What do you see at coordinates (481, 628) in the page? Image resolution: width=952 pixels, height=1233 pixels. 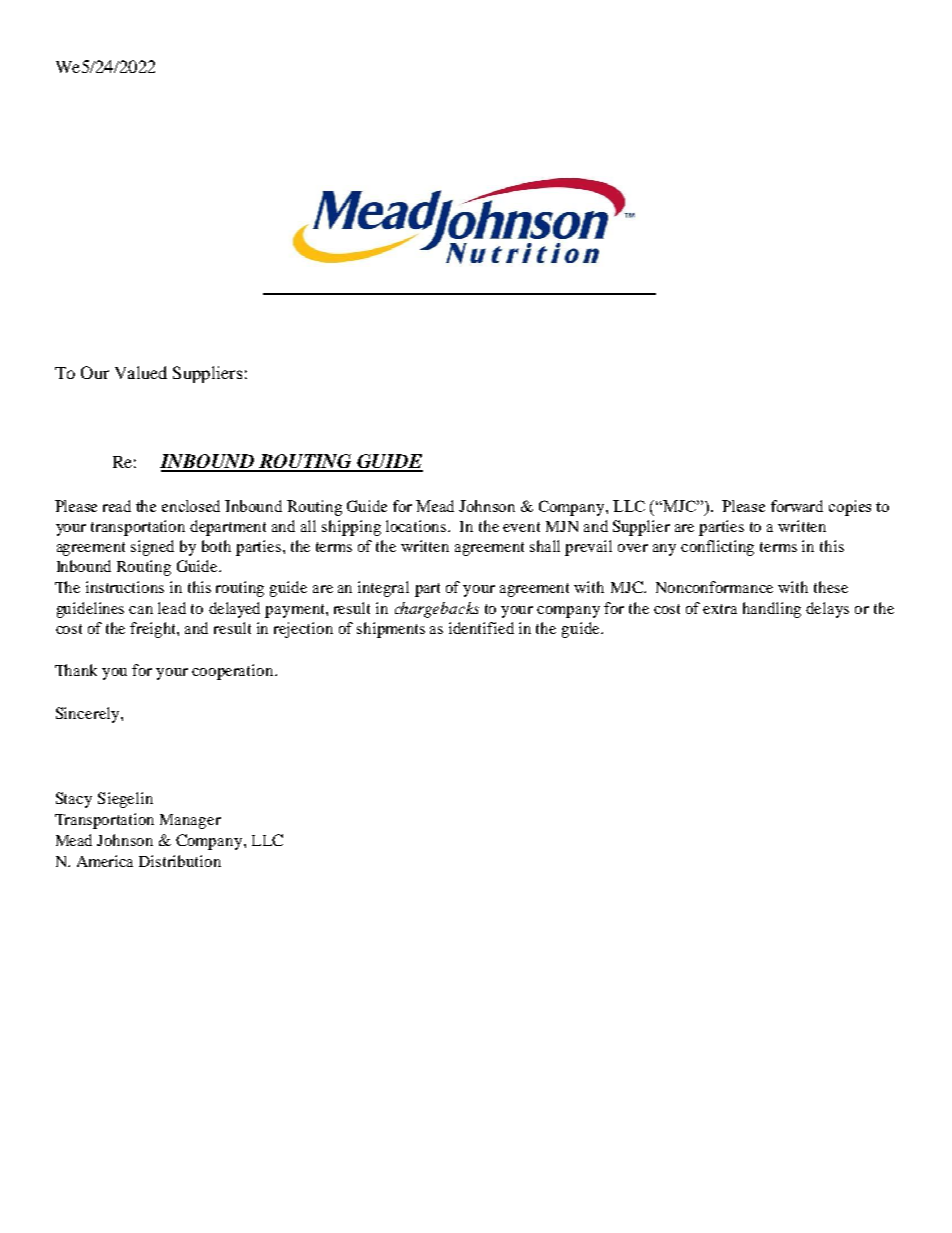 I see `identified` at bounding box center [481, 628].
